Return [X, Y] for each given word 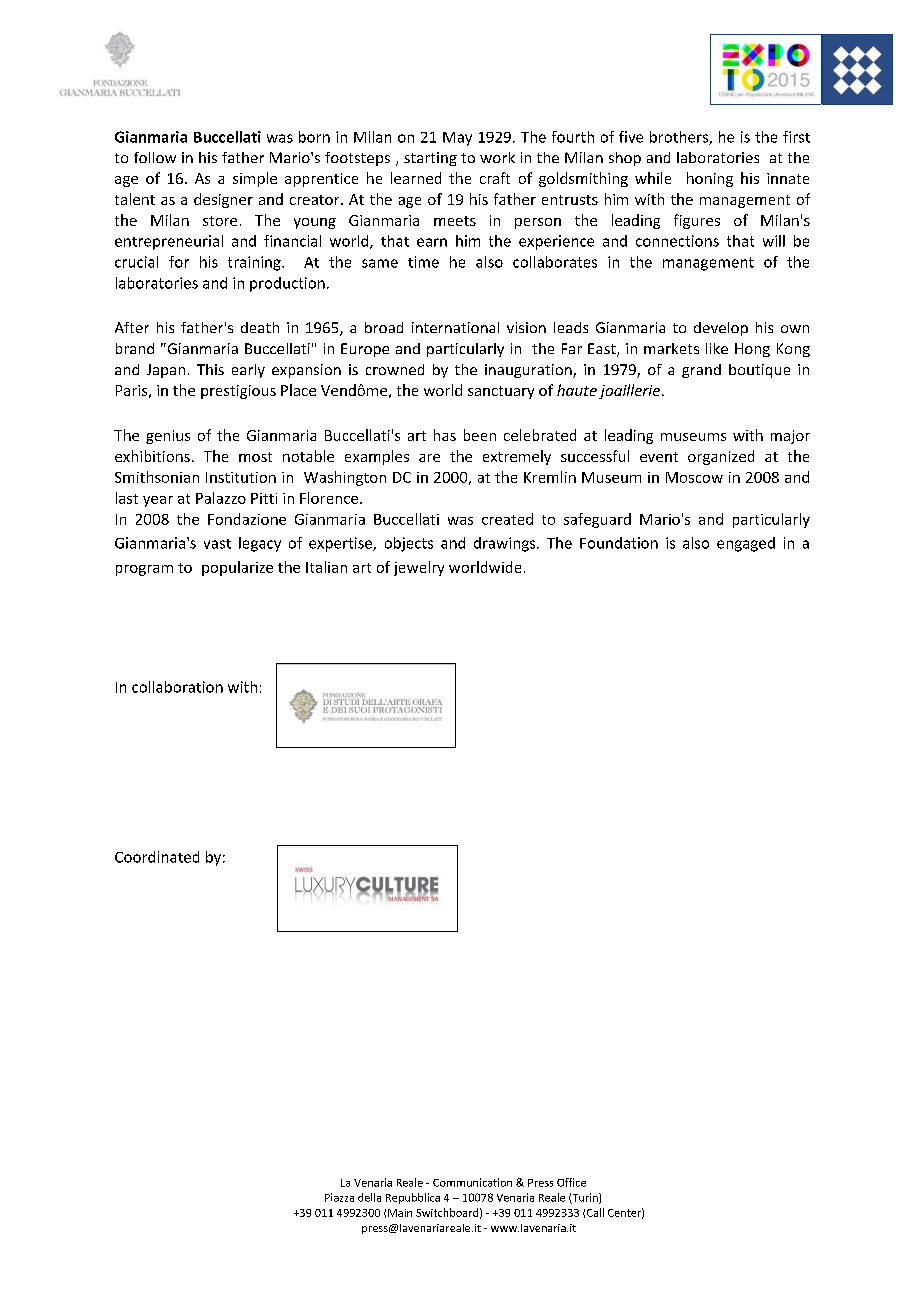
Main [400, 1213]
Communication [472, 1182]
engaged [746, 544]
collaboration [177, 687]
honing [710, 179]
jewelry [419, 568]
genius [168, 437]
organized [721, 457]
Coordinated [157, 857]
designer [223, 200]
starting [430, 159]
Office [571, 1182]
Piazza [339, 1197]
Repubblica [413, 1198]
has [445, 435]
